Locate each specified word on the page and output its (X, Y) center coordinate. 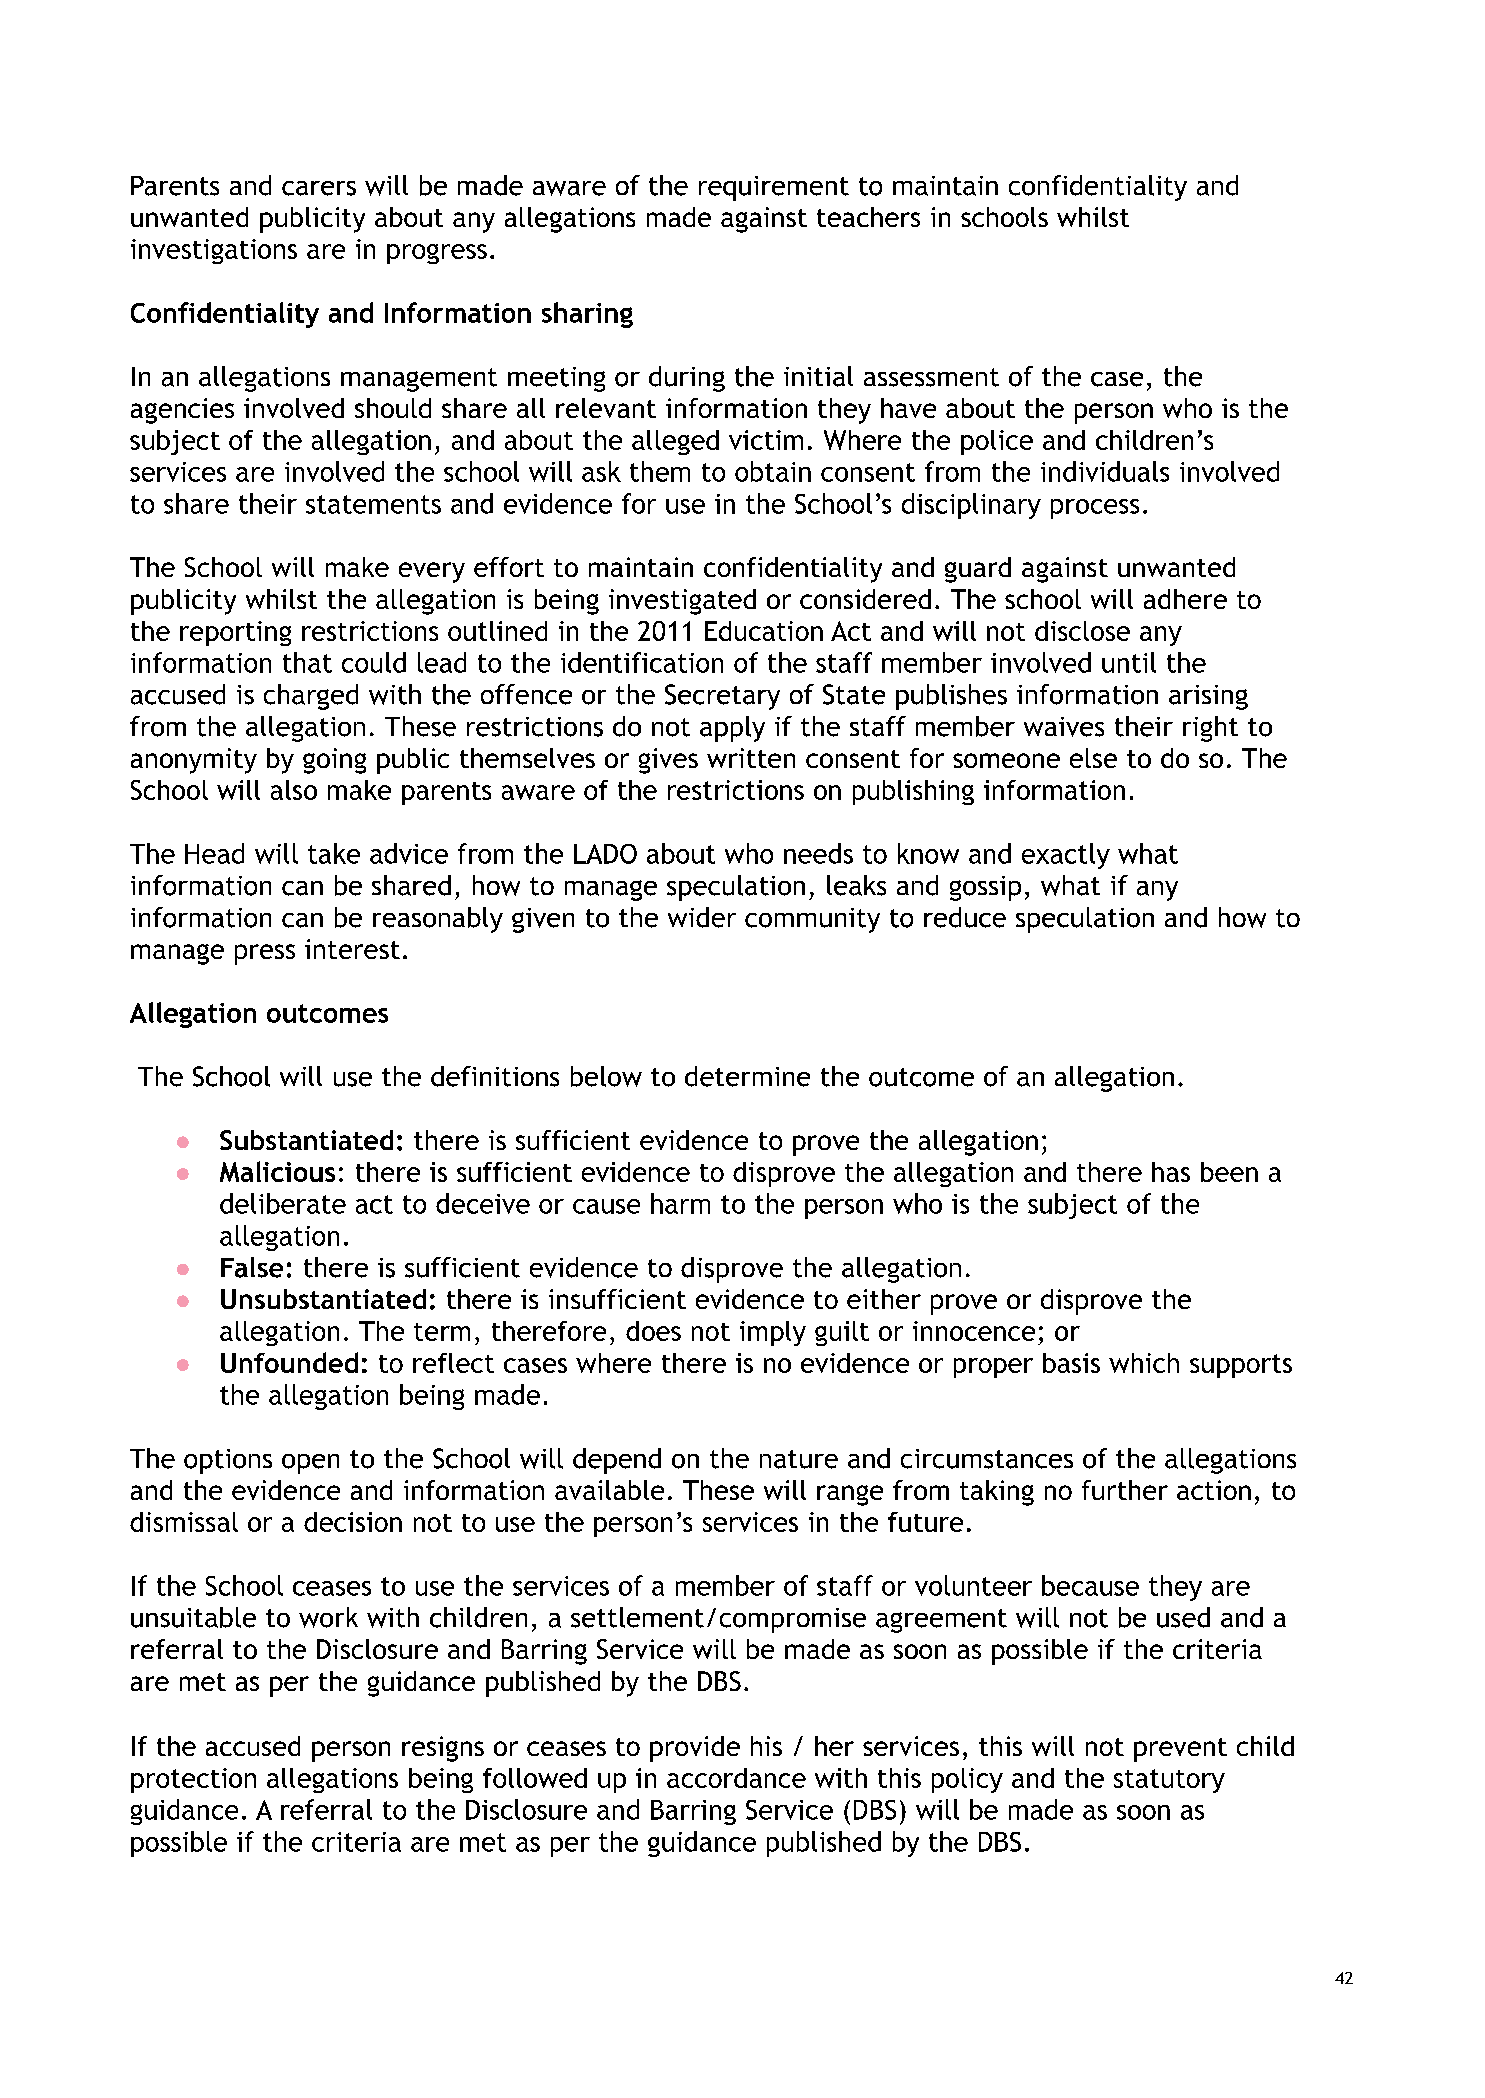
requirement (774, 188)
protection (193, 1780)
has (1171, 1172)
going (334, 761)
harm (680, 1203)
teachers (868, 217)
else (1093, 758)
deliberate (283, 1203)
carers (319, 188)
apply (732, 729)
